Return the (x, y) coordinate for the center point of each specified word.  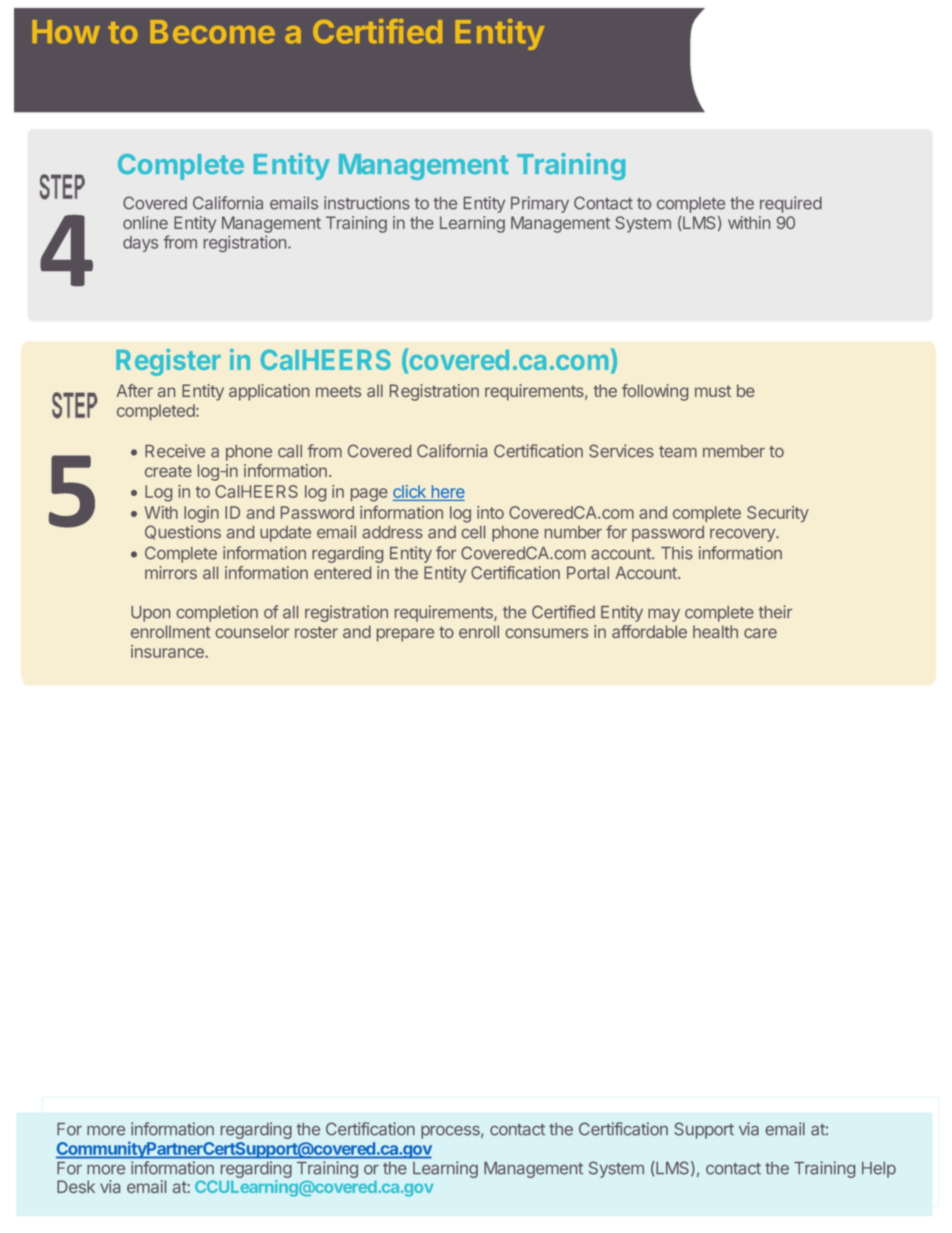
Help (879, 1170)
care (760, 633)
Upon (150, 614)
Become (212, 32)
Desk (76, 1186)
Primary (540, 204)
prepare (405, 635)
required (791, 204)
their (775, 612)
